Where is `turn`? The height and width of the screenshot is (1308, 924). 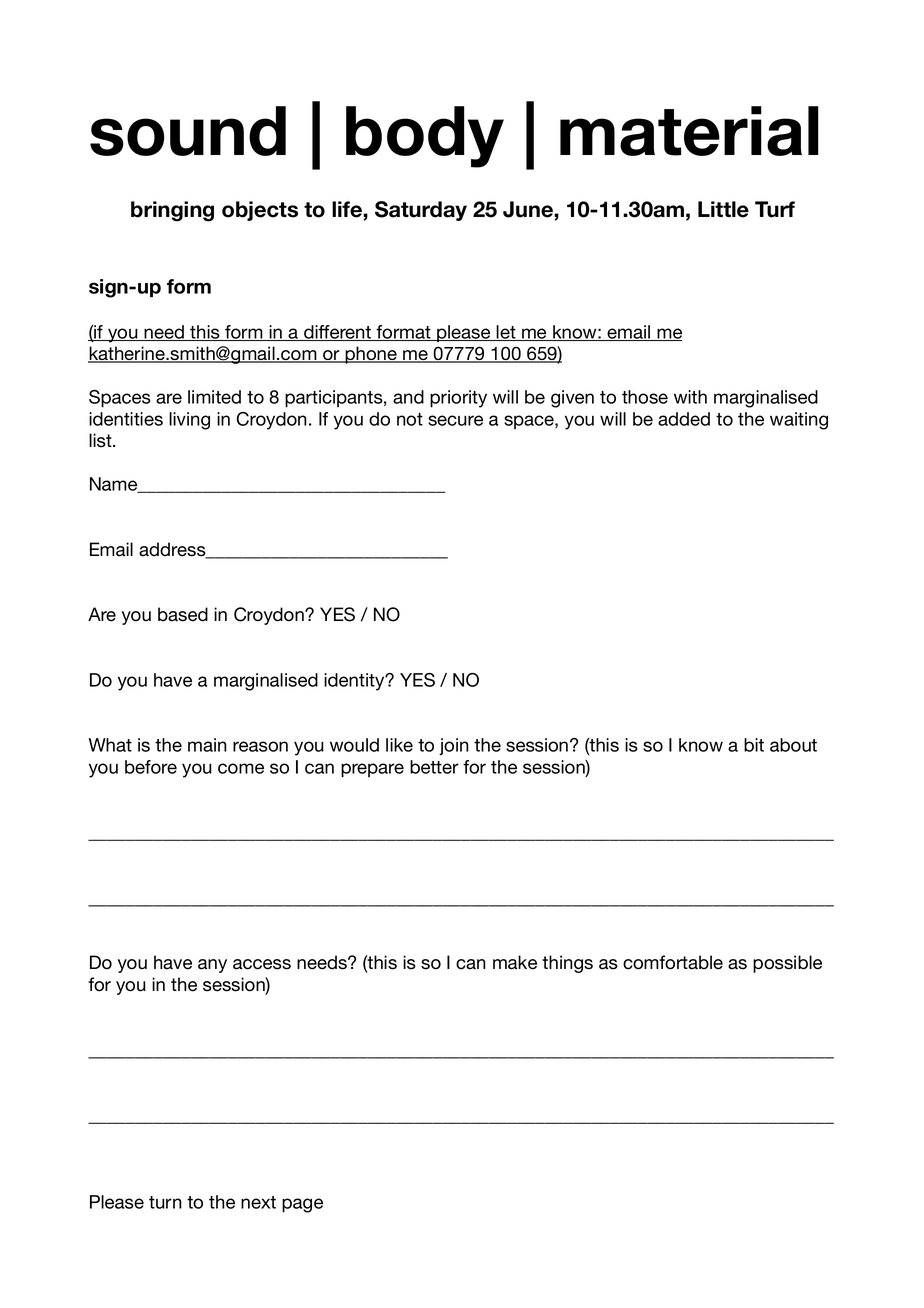 turn is located at coordinates (165, 1202).
